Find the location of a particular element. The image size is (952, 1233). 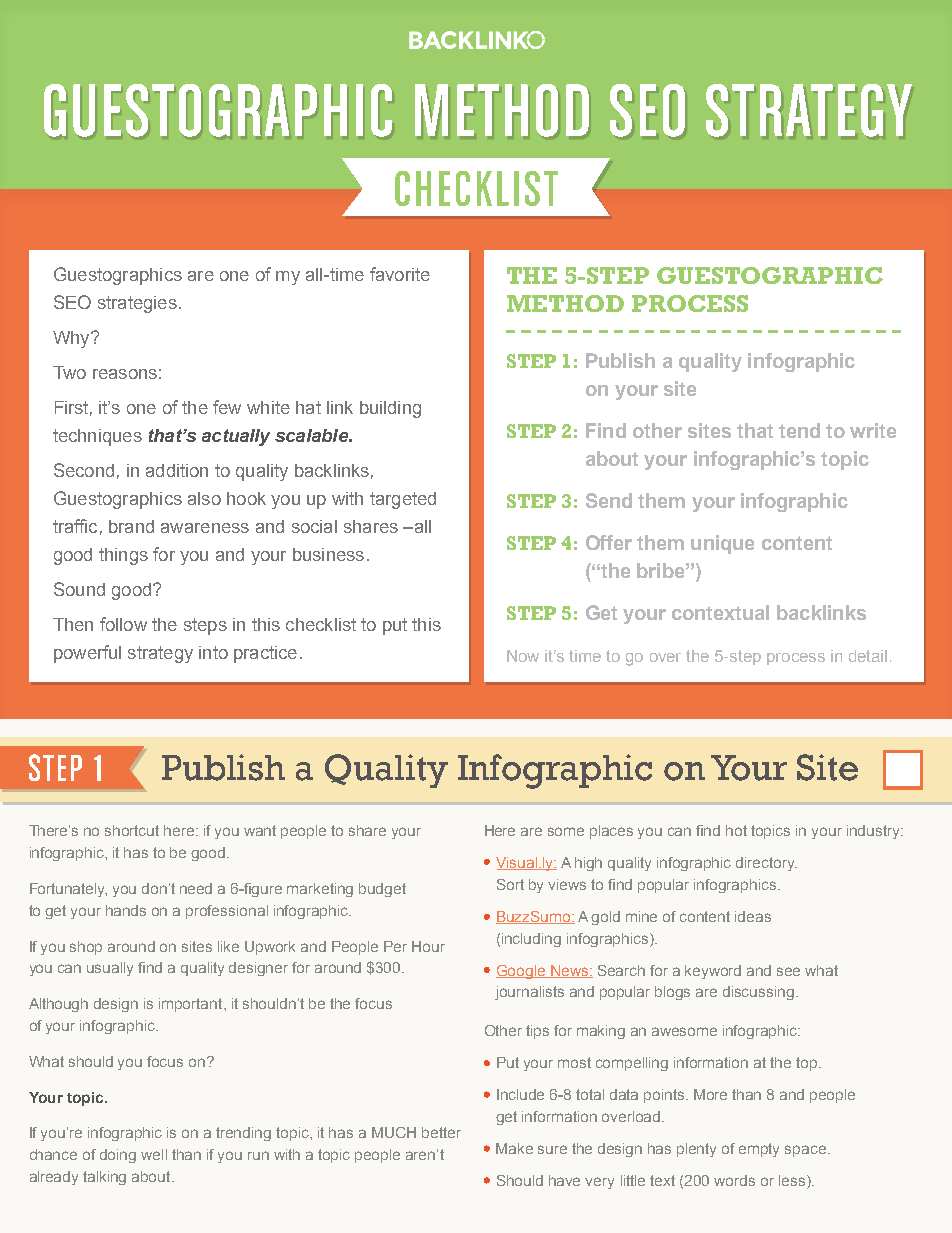

well is located at coordinates (154, 1154).
